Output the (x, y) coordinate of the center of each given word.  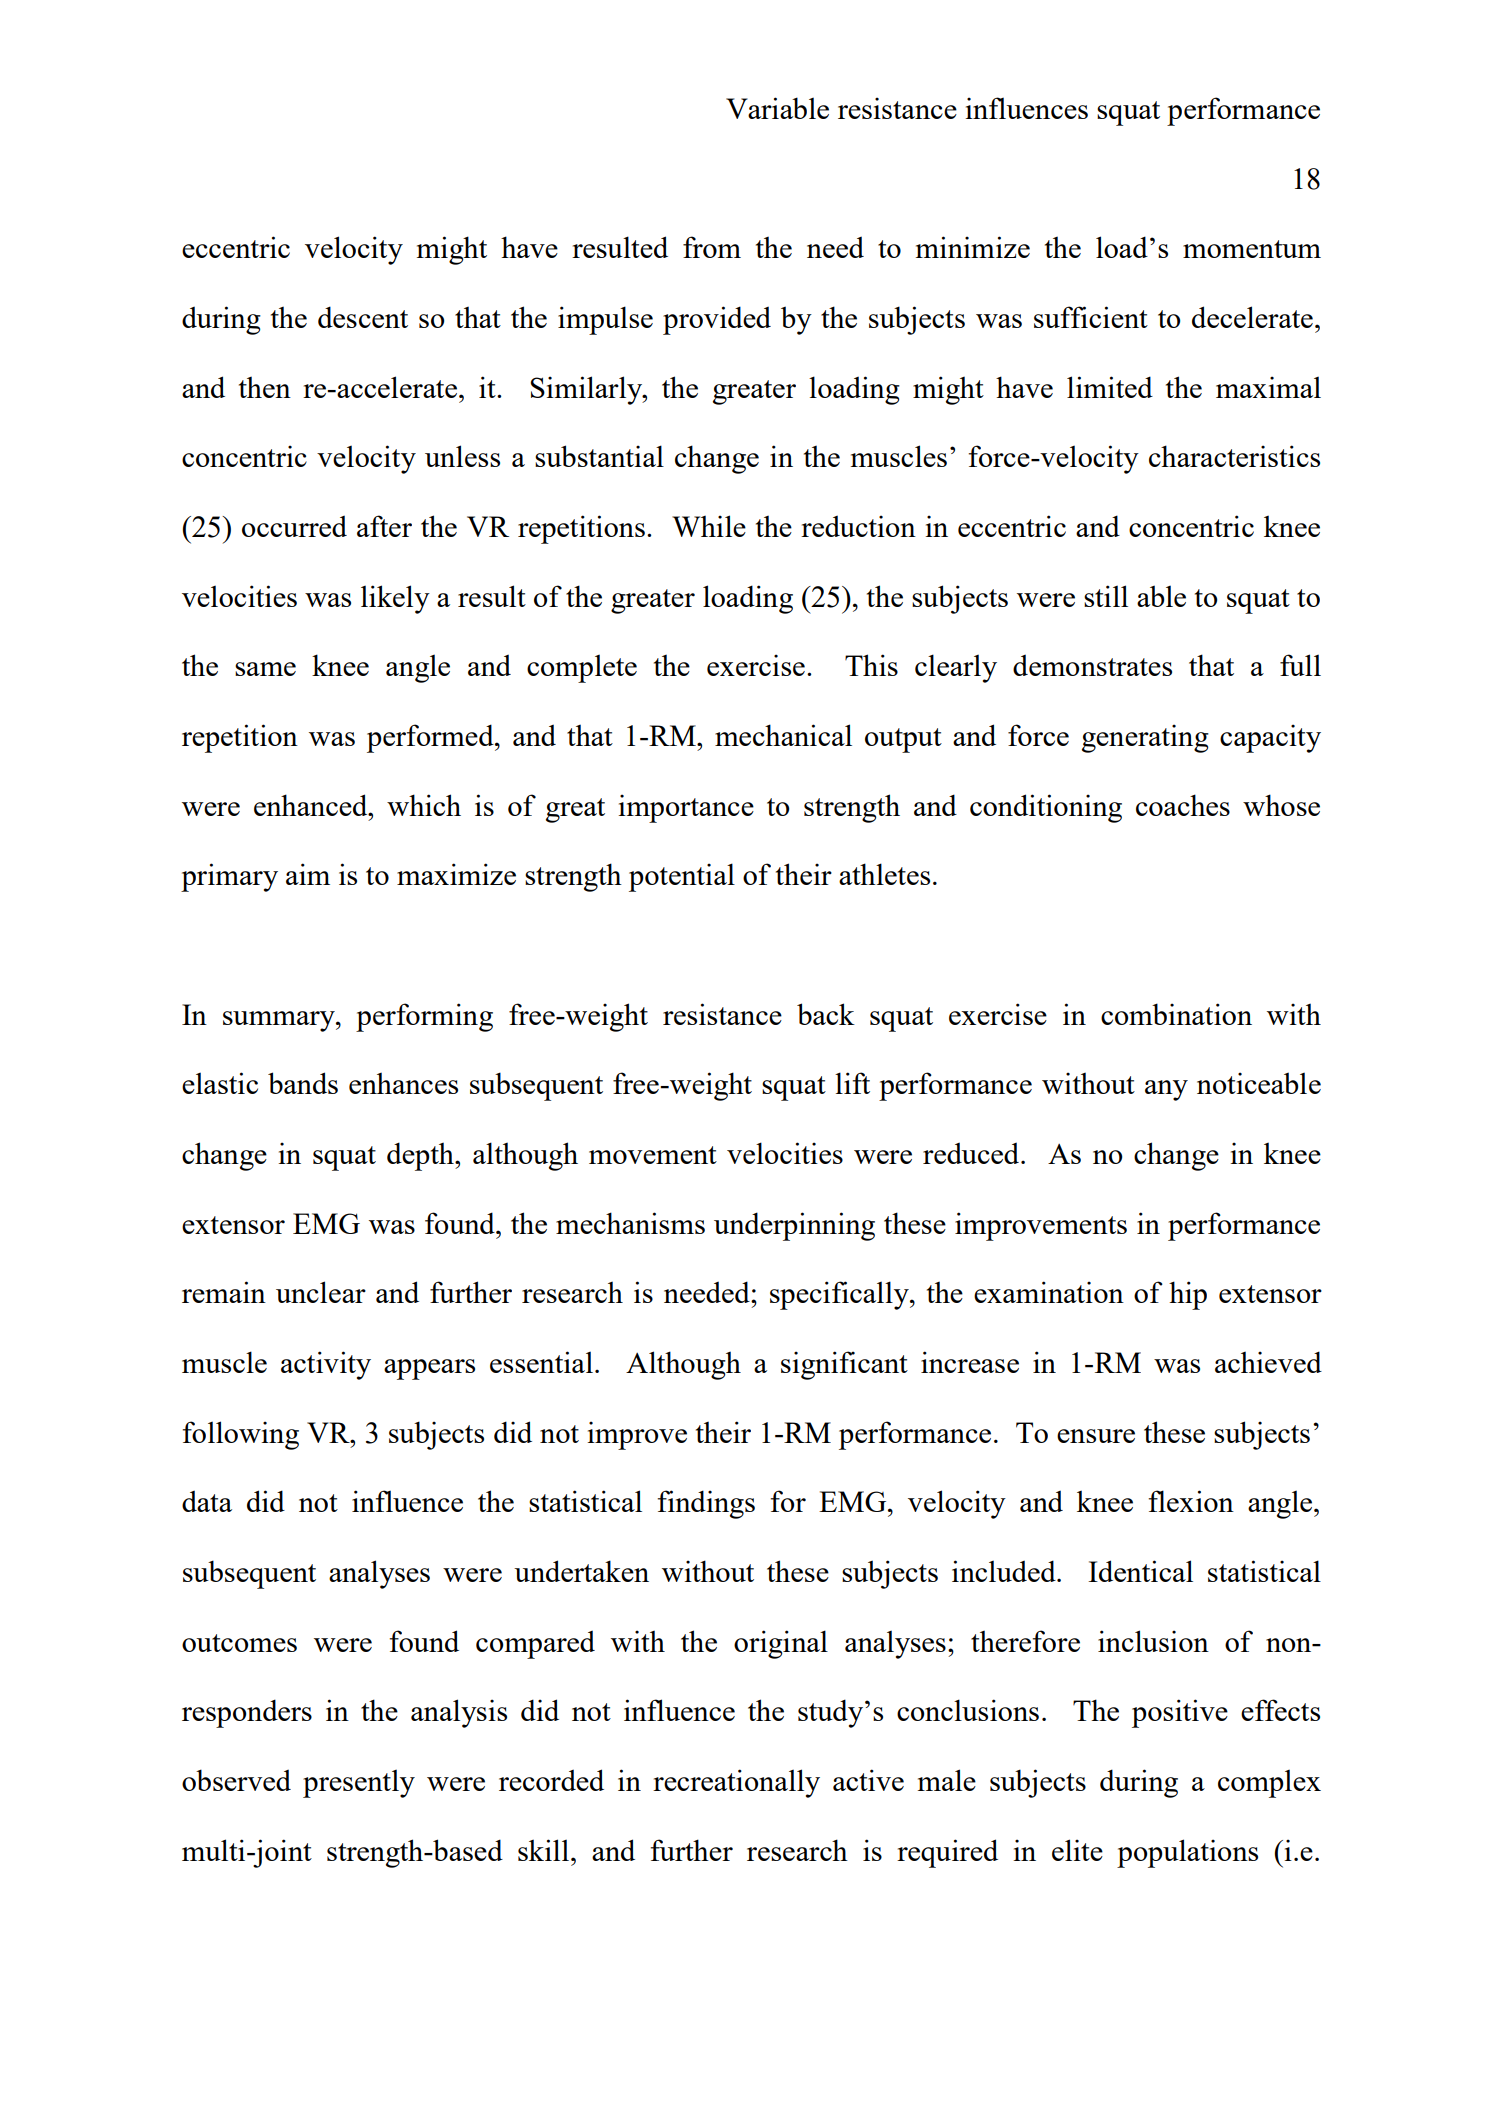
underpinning (794, 1226)
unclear (321, 1292)
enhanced (312, 805)
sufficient (1091, 317)
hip (1188, 1295)
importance (686, 808)
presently (359, 1783)
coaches (1183, 805)
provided (717, 320)
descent (363, 317)
